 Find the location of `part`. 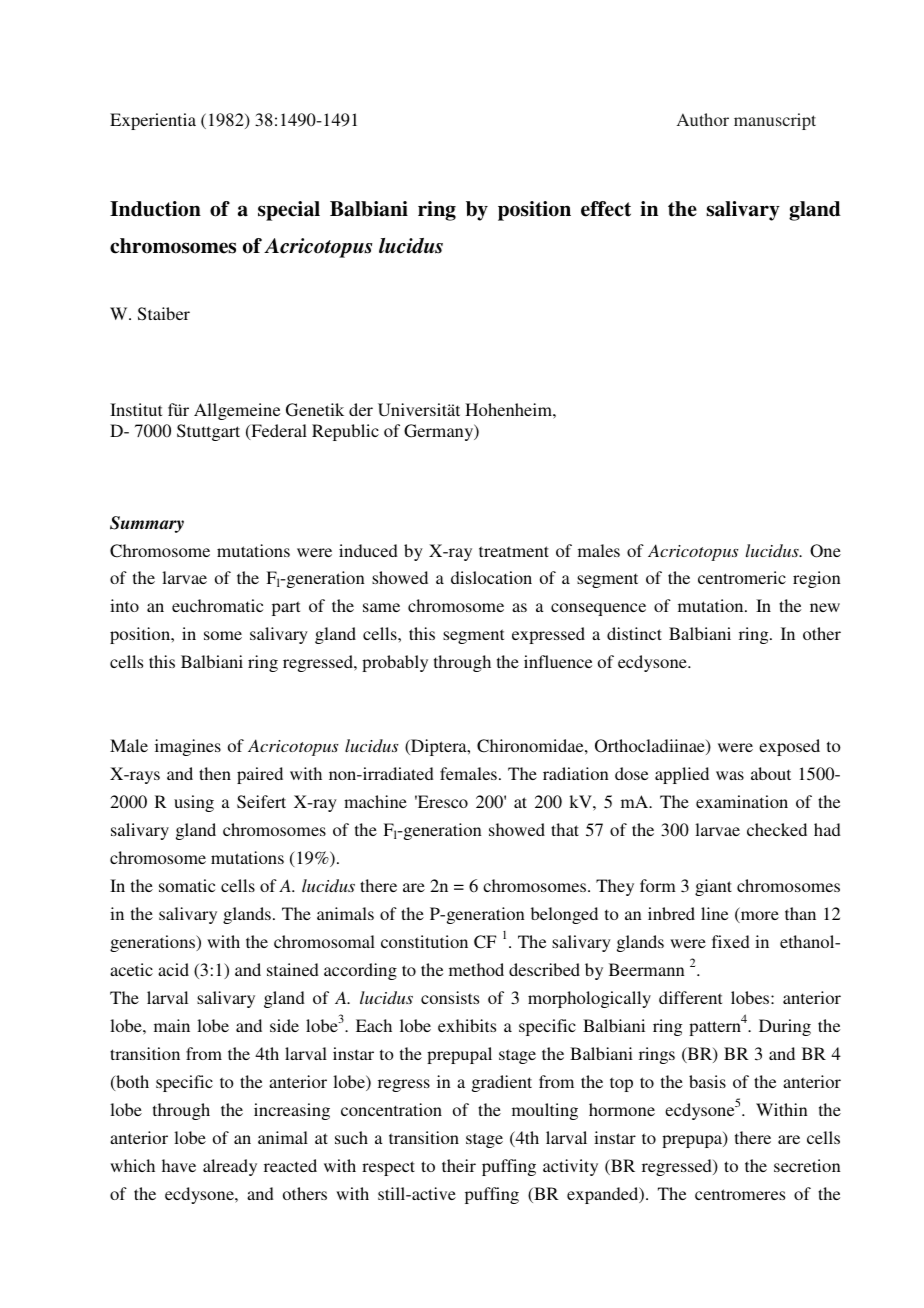

part is located at coordinates (286, 608).
